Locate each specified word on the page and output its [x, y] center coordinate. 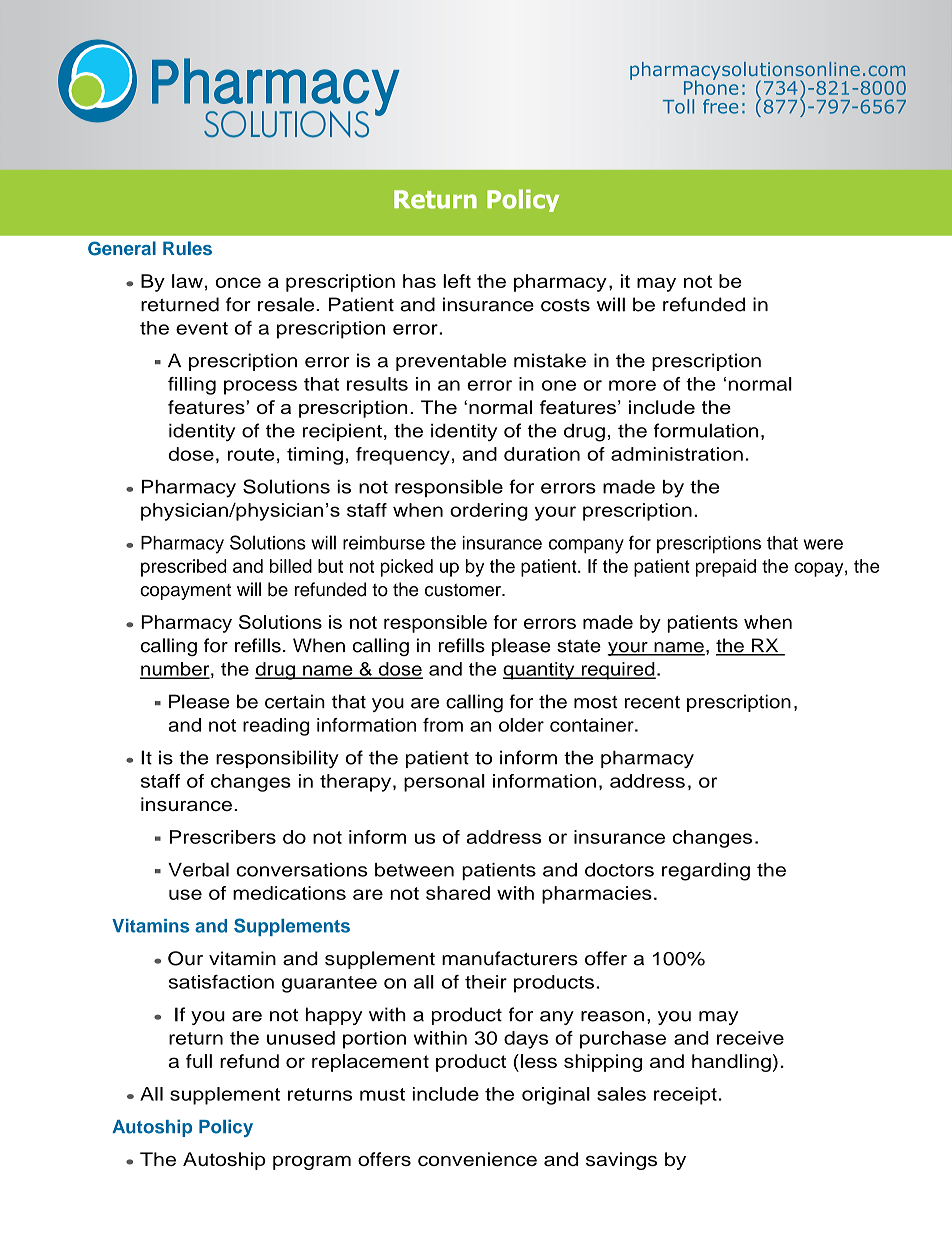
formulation [706, 430]
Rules [187, 248]
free [720, 106]
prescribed [184, 568]
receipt [685, 1096]
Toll [678, 106]
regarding [706, 872]
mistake [550, 360]
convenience [477, 1159]
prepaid [726, 568]
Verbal [198, 869]
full [199, 1061]
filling [192, 386]
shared [458, 893]
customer [464, 590]
